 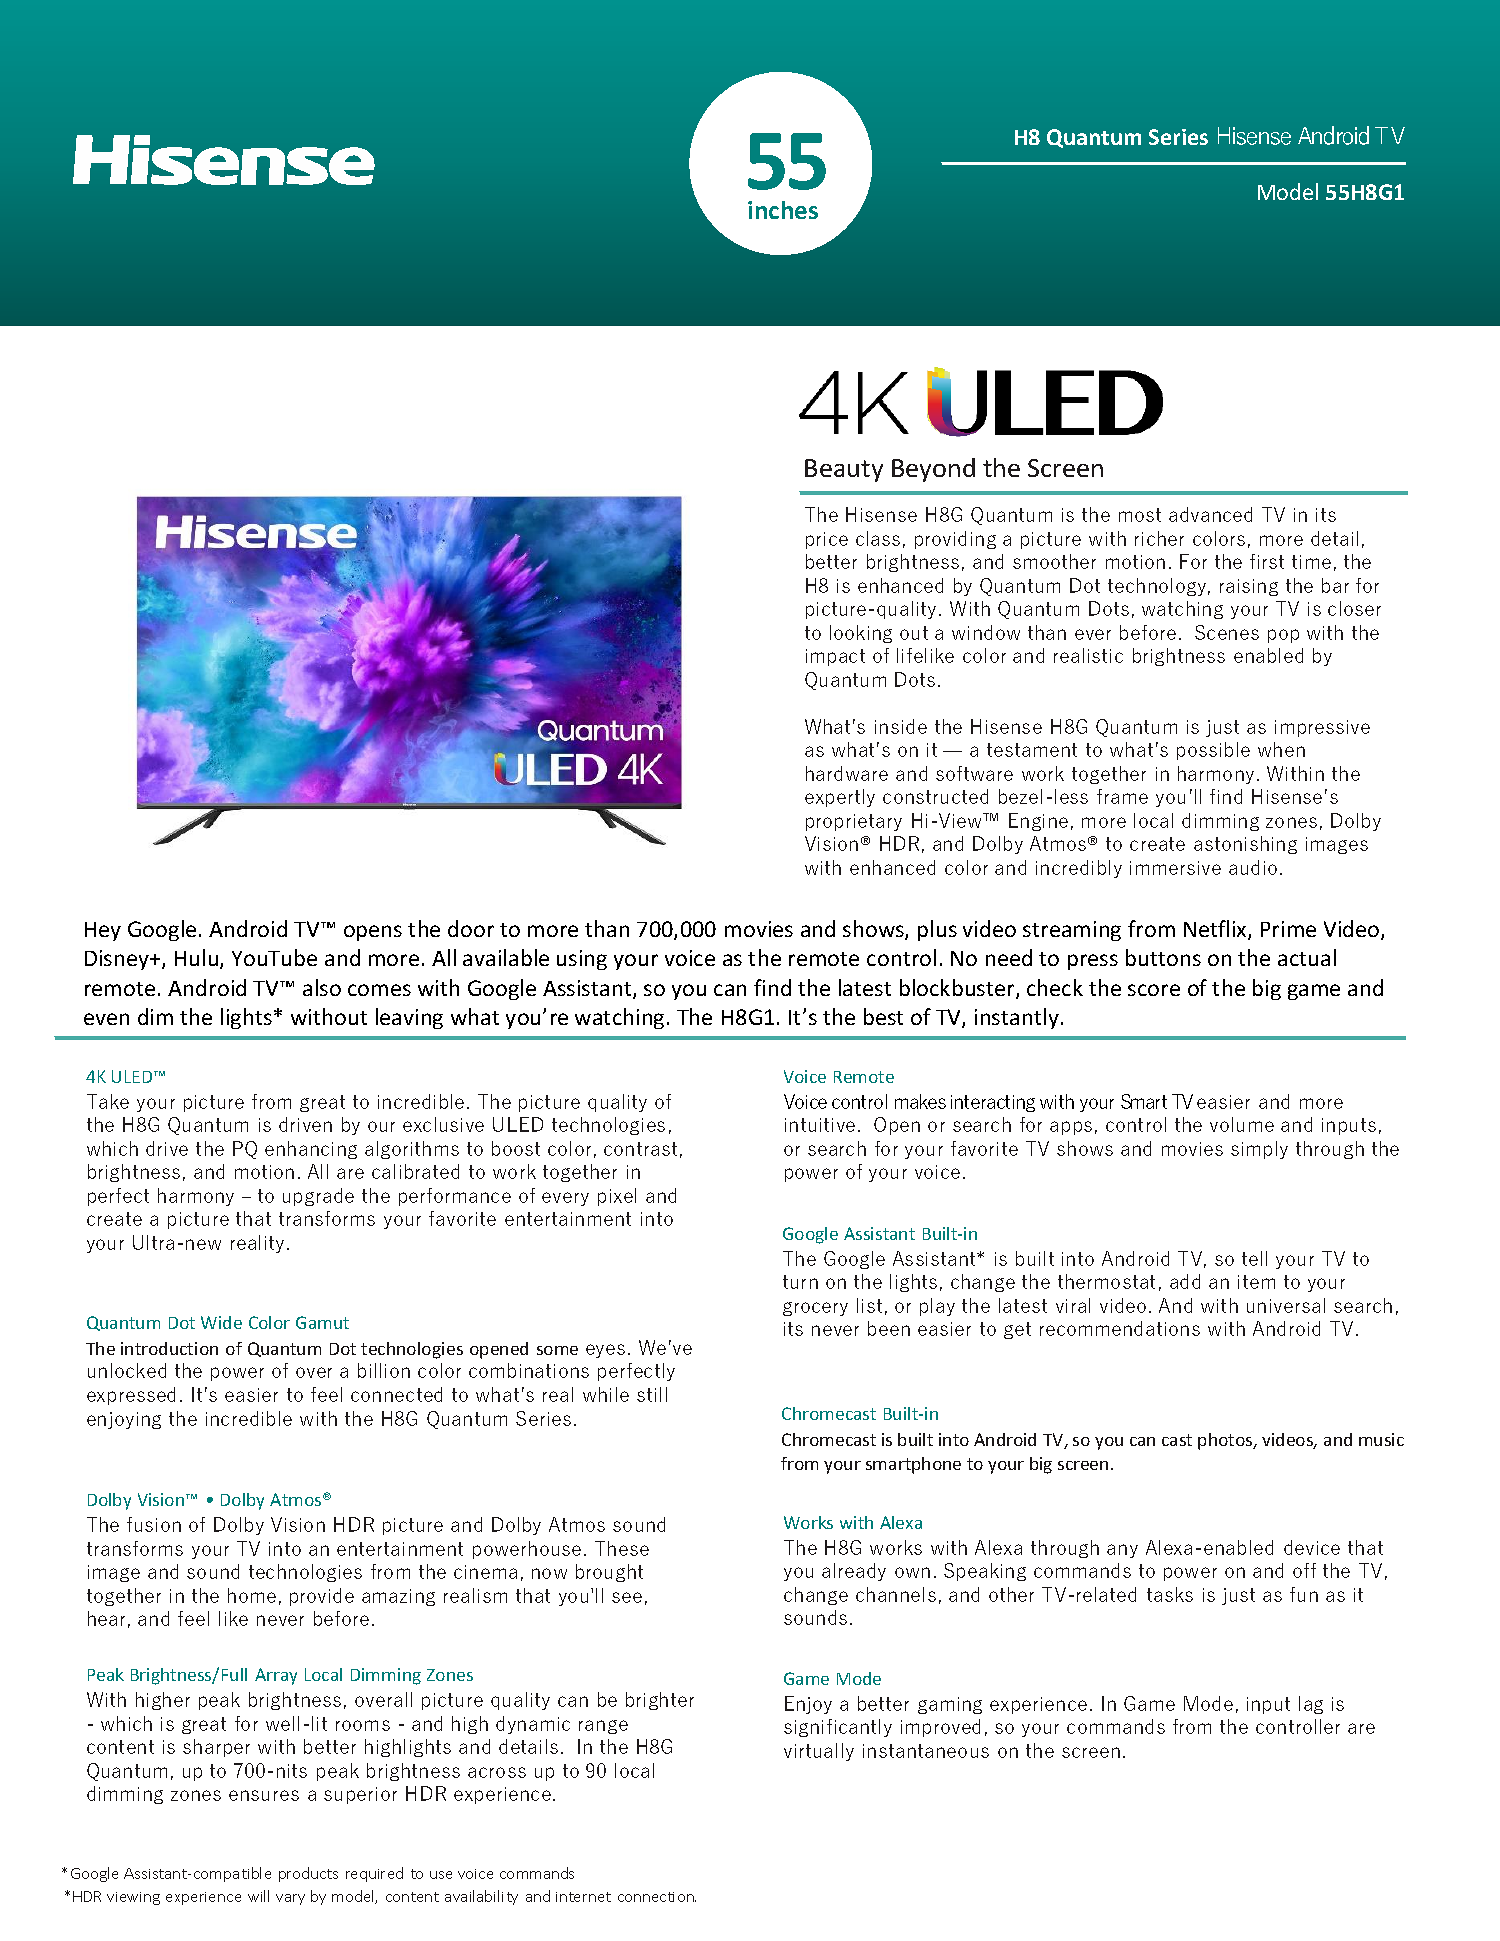 I want to click on fusion, so click(x=154, y=1524).
